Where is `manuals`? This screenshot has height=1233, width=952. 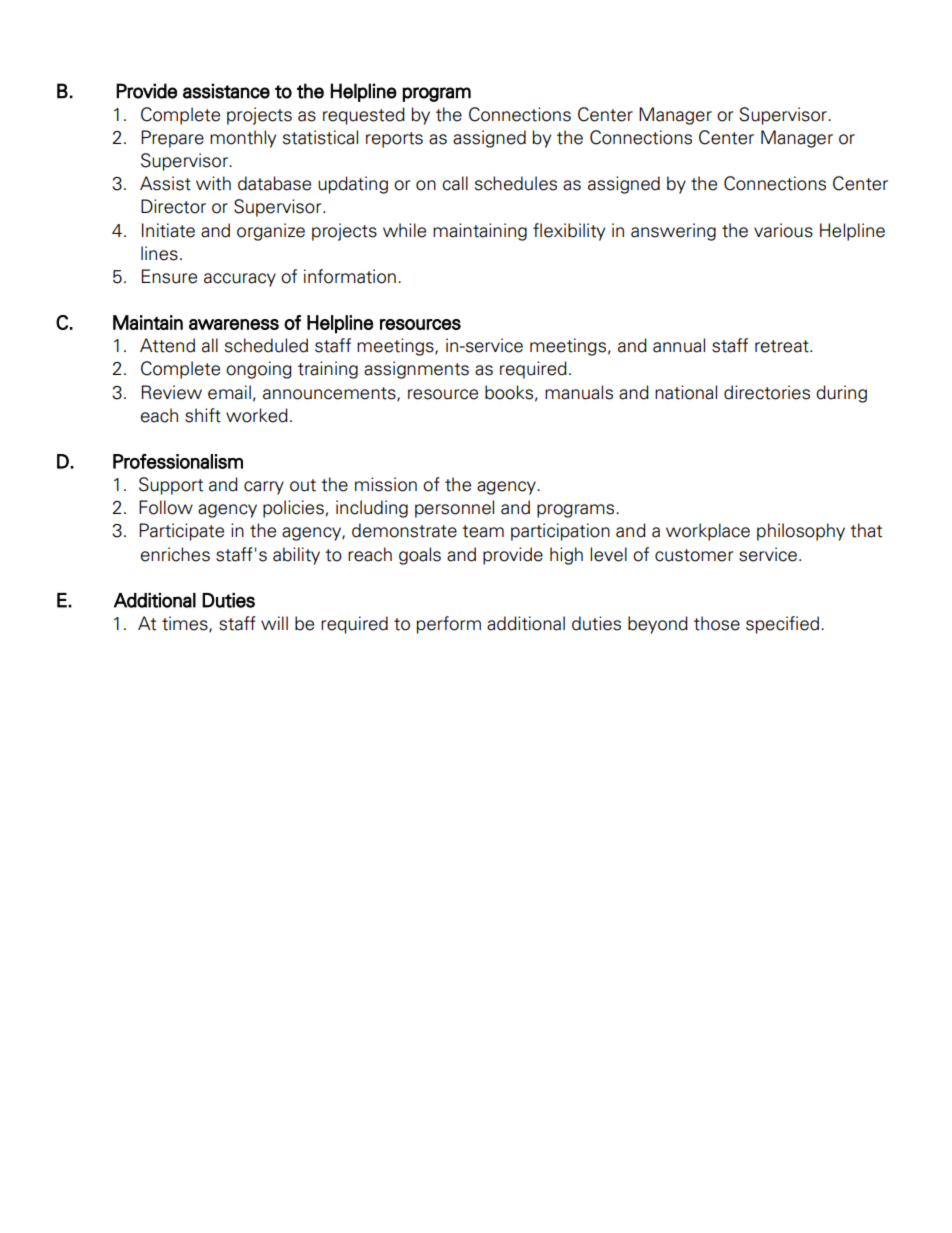
manuals is located at coordinates (579, 392).
